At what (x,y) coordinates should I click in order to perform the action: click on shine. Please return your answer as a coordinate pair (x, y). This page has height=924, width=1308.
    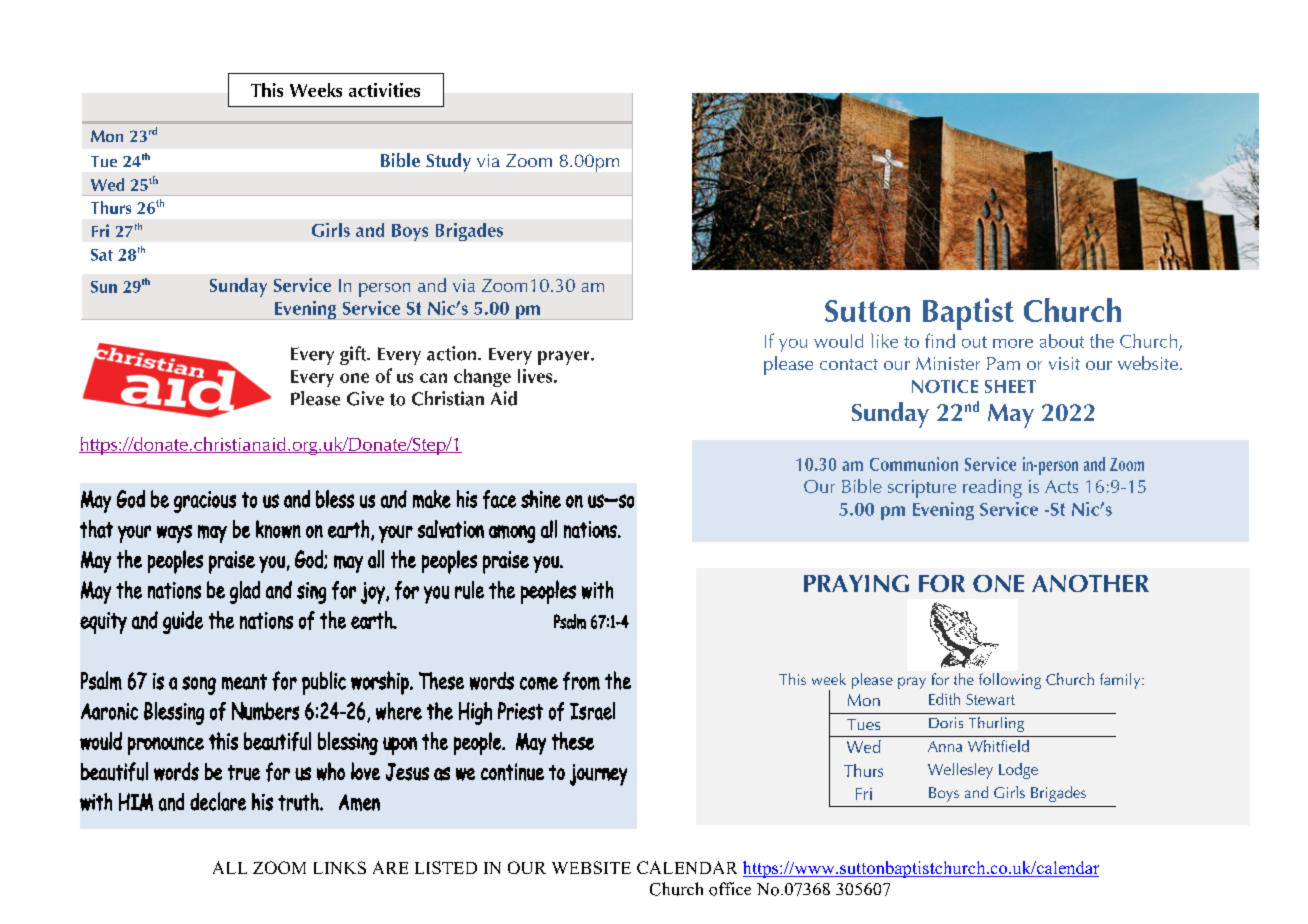
    Looking at the image, I should click on (541, 499).
